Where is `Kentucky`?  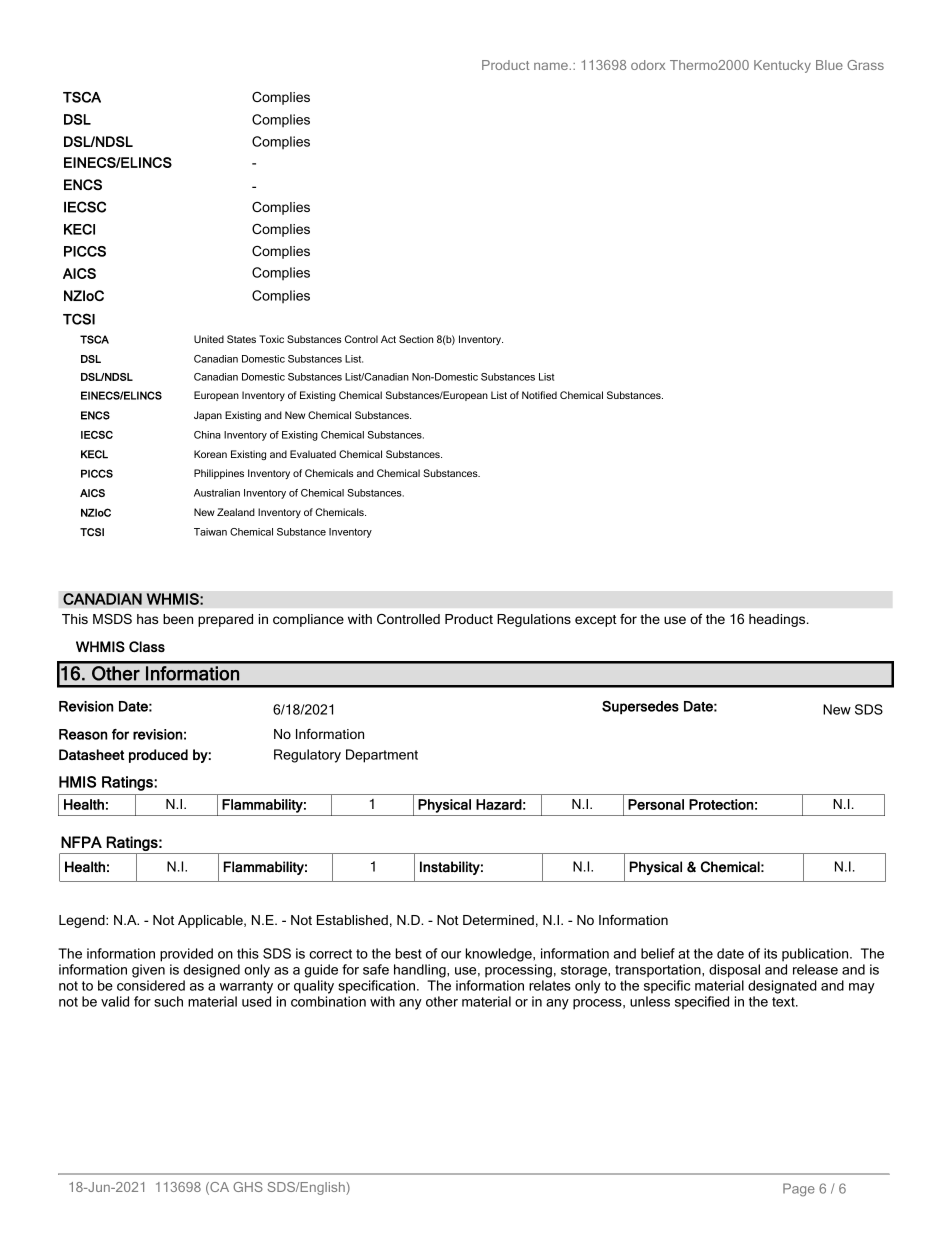
Kentucky is located at coordinates (782, 66).
